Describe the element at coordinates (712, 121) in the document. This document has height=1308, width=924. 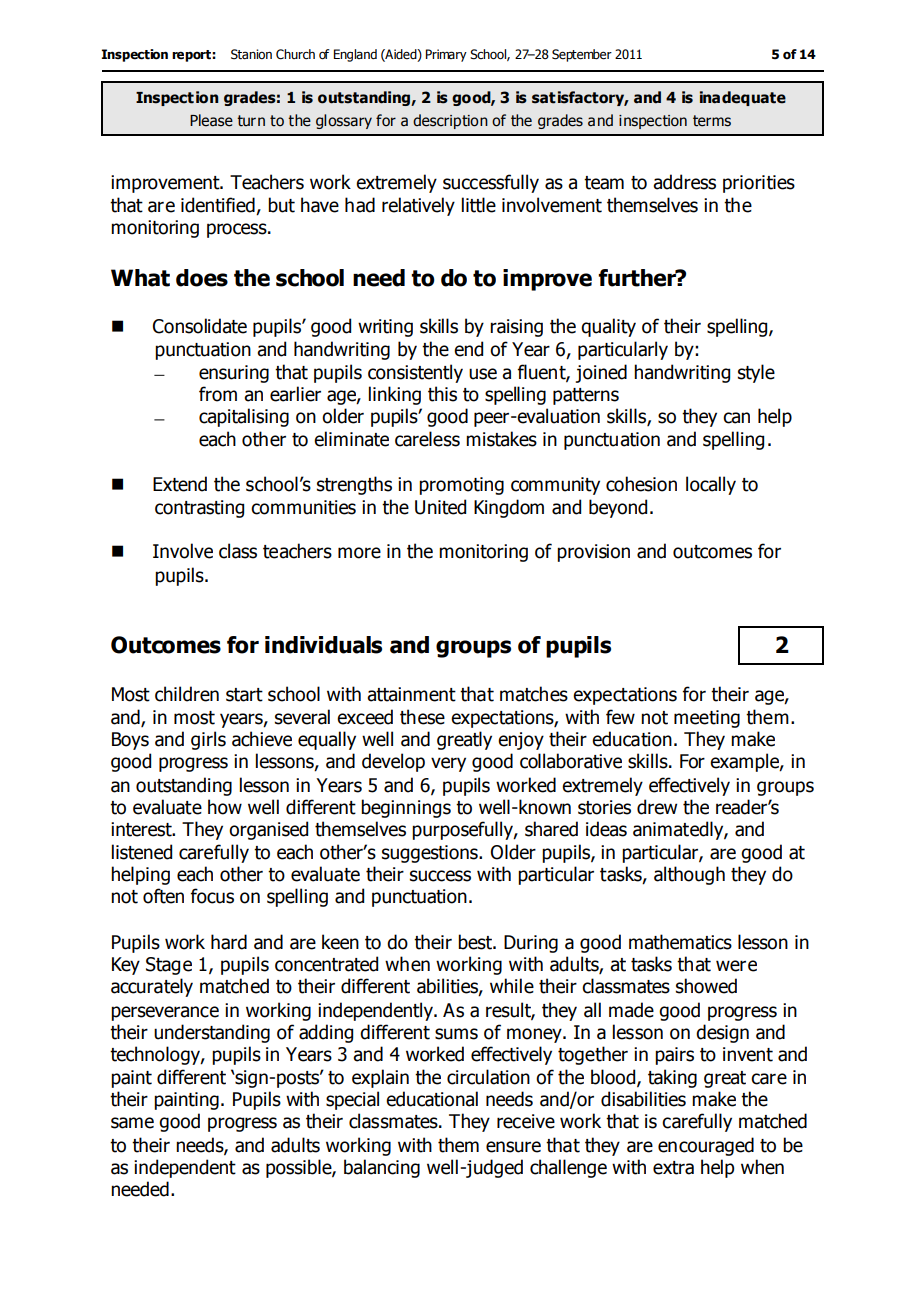
I see `terms` at that location.
